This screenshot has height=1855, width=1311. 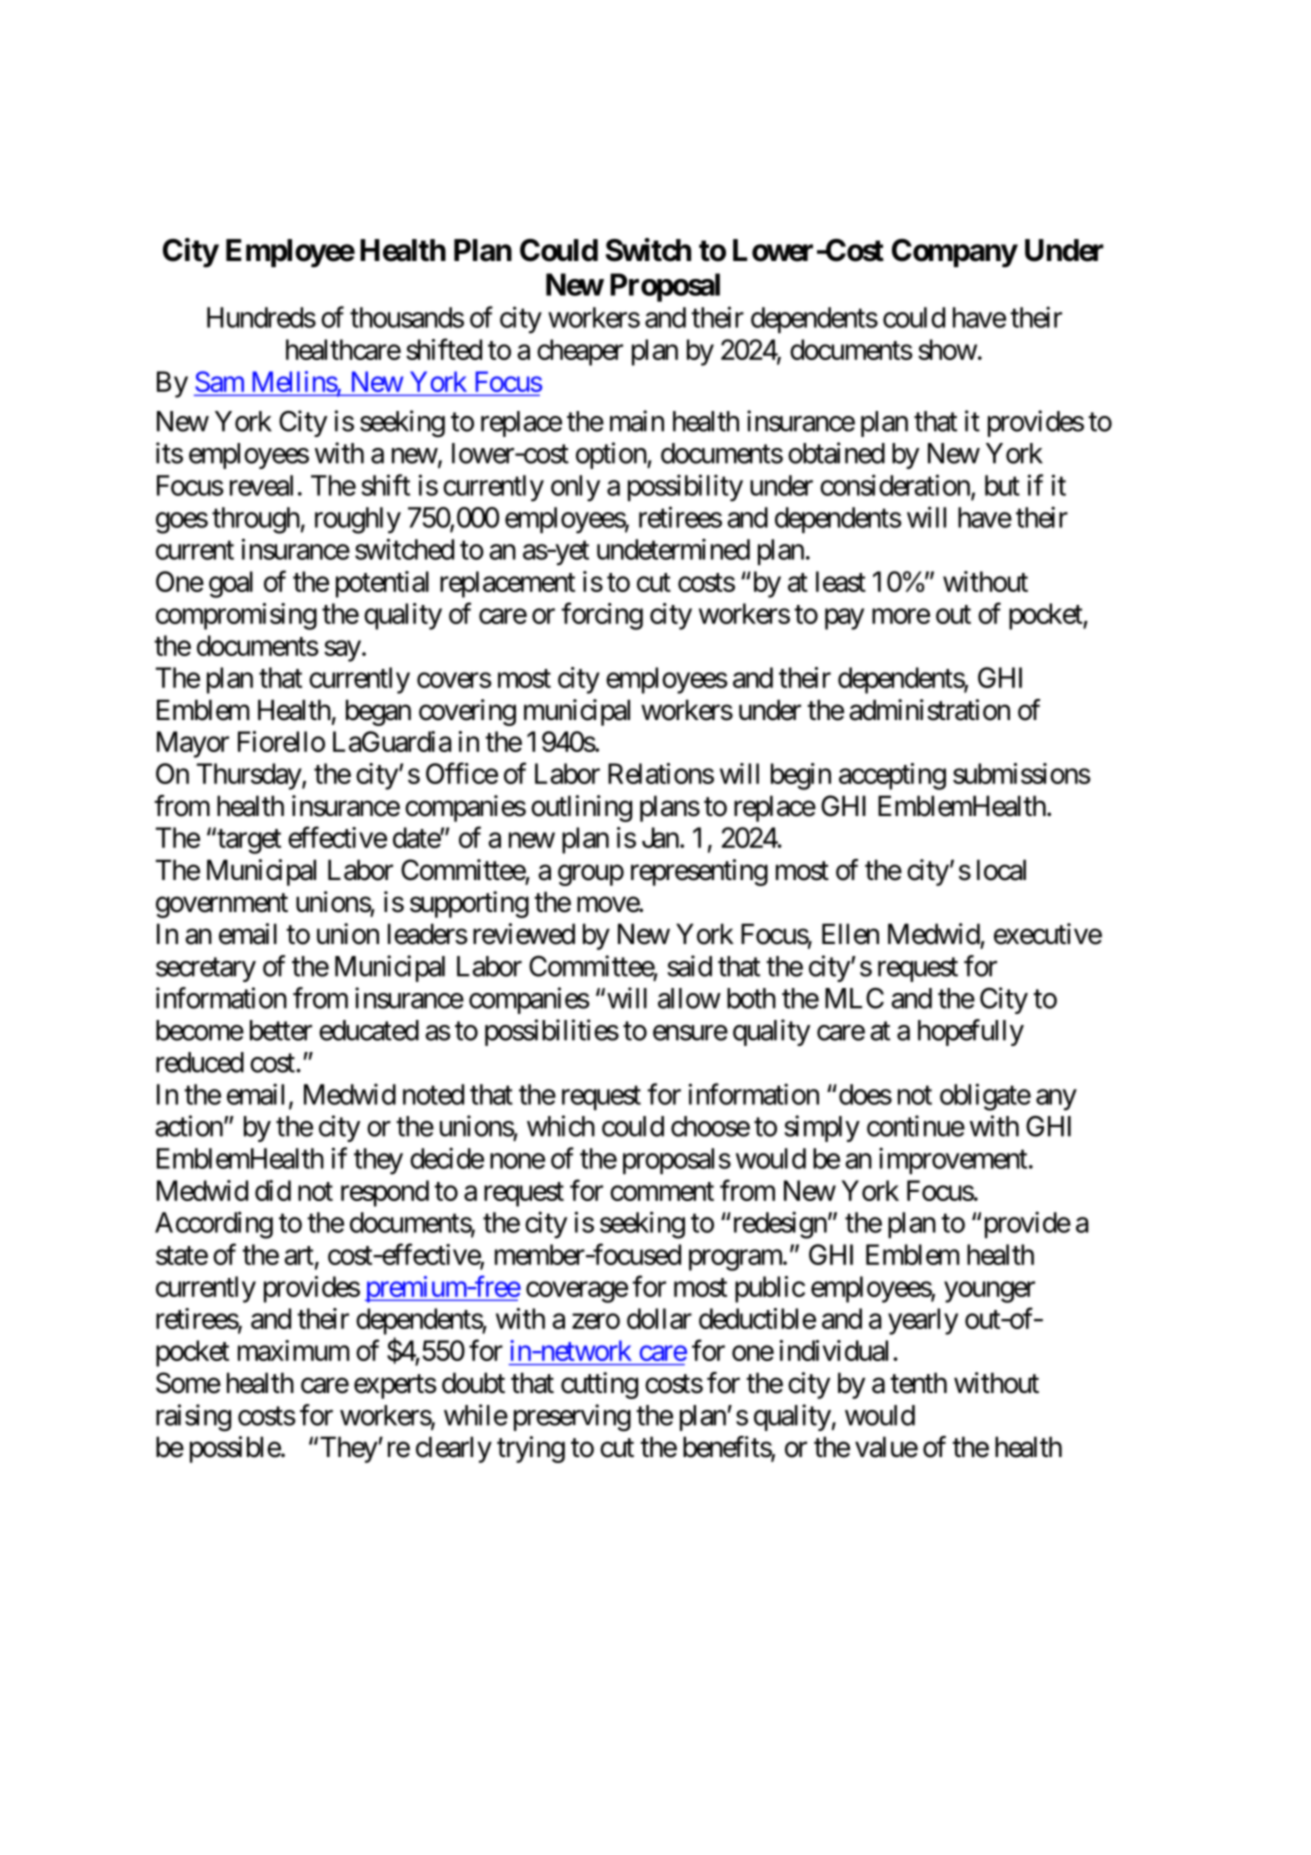 What do you see at coordinates (844, 619) in the screenshot?
I see `pay` at bounding box center [844, 619].
